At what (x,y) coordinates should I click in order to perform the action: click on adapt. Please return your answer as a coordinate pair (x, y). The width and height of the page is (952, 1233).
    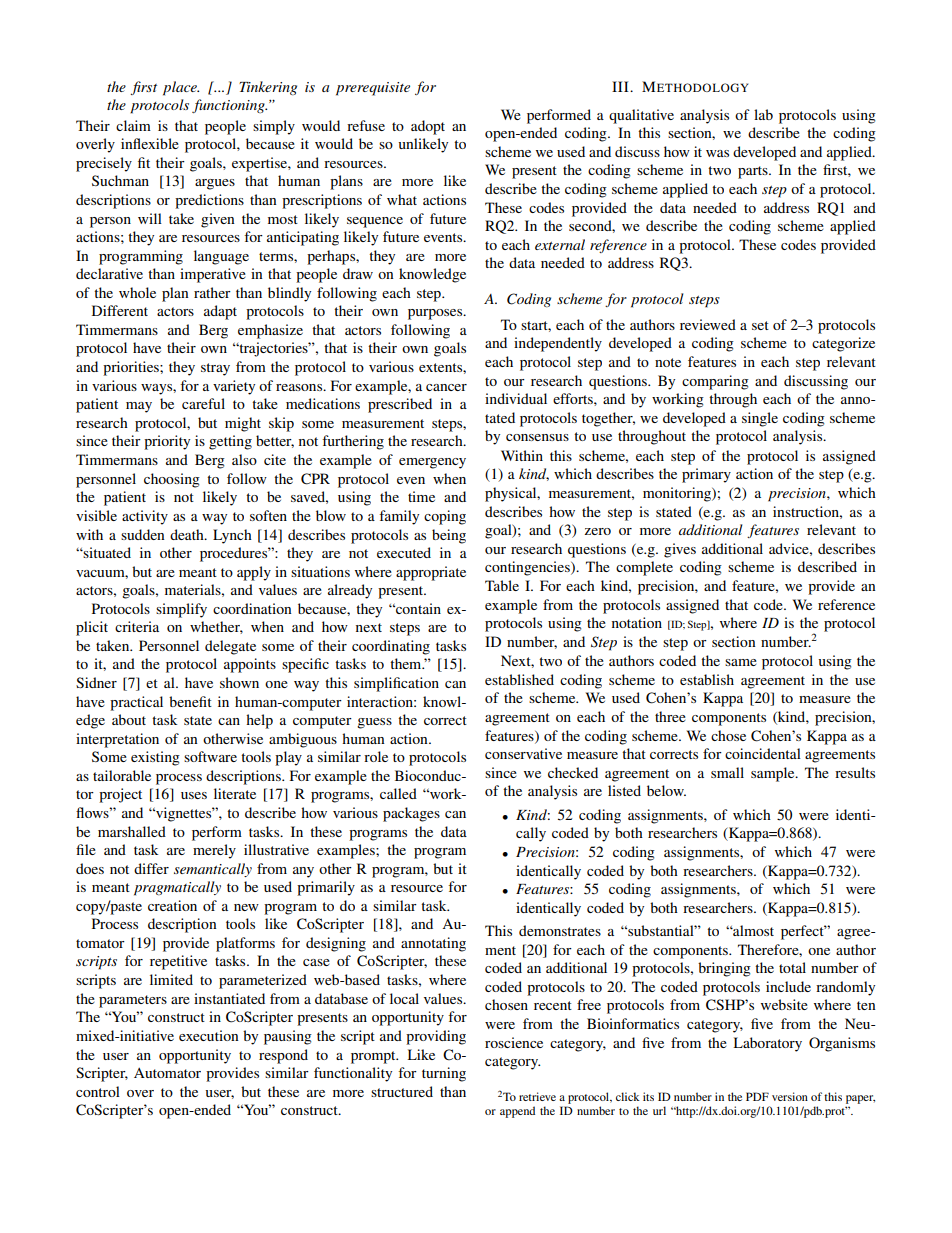
    Looking at the image, I should click on (220, 312).
